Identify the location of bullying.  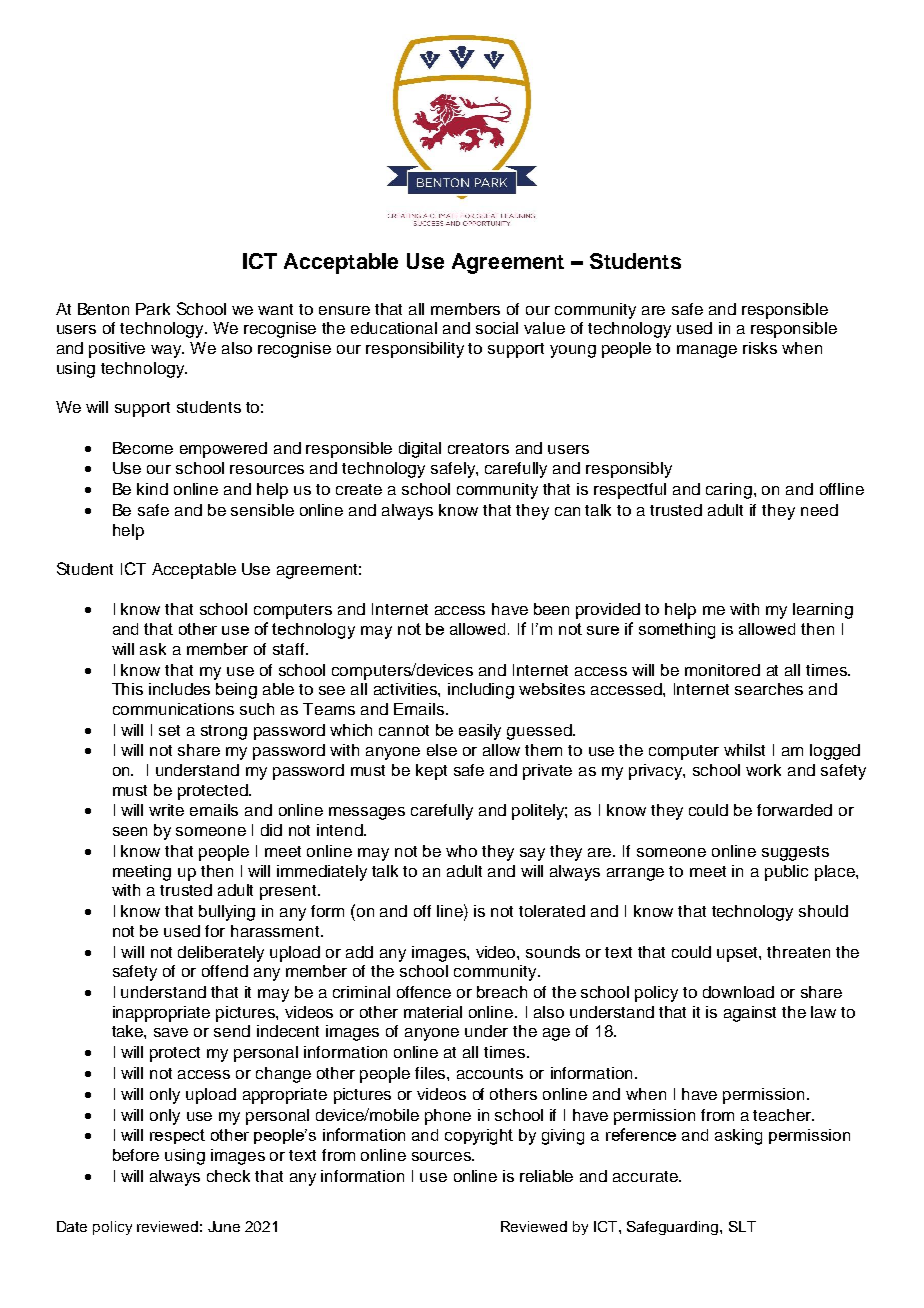
(227, 913).
